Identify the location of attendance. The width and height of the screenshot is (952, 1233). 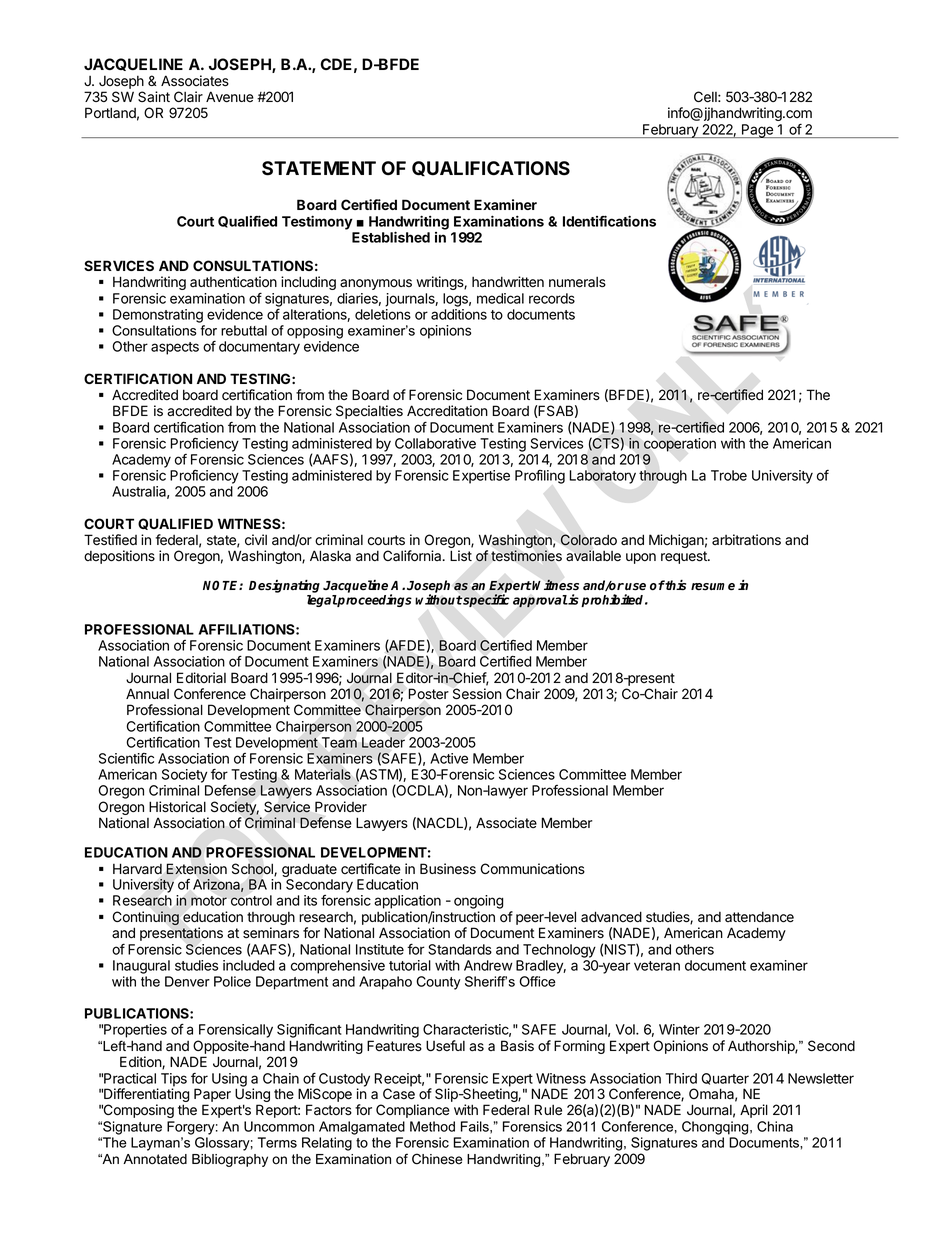
(759, 917).
